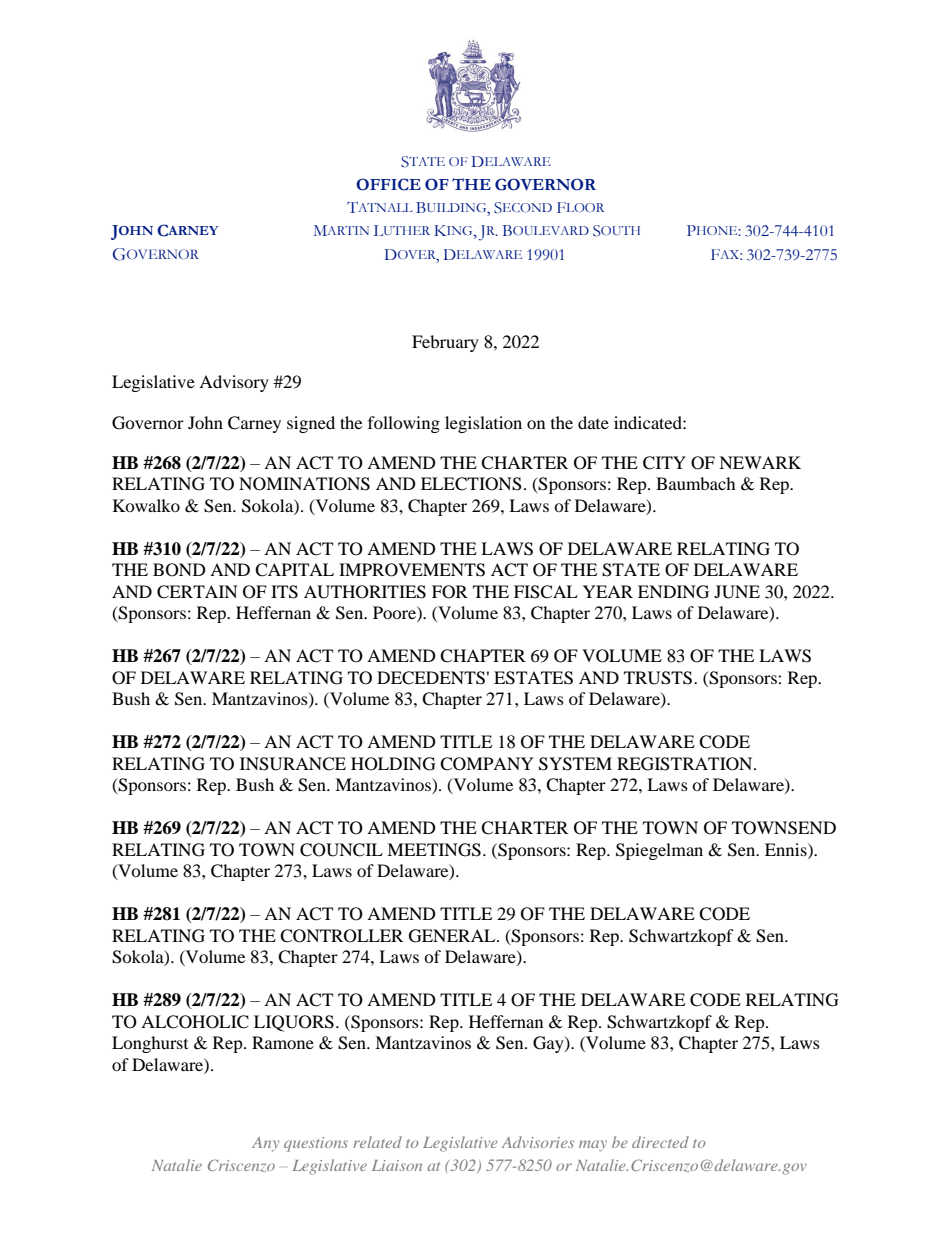  I want to click on DECEDENTS, so click(431, 678).
